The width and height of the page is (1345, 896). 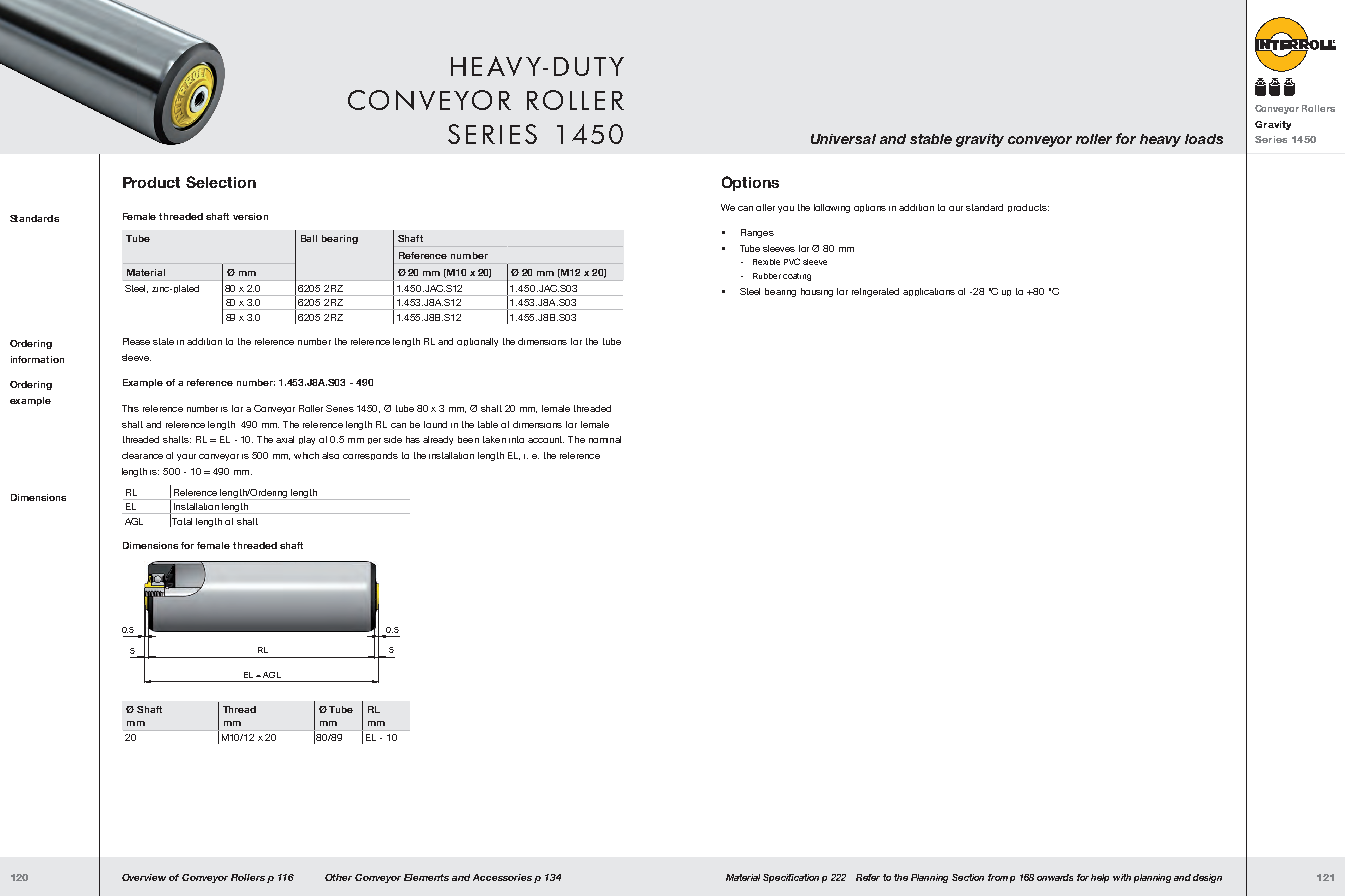 I want to click on loads, so click(x=1204, y=139).
